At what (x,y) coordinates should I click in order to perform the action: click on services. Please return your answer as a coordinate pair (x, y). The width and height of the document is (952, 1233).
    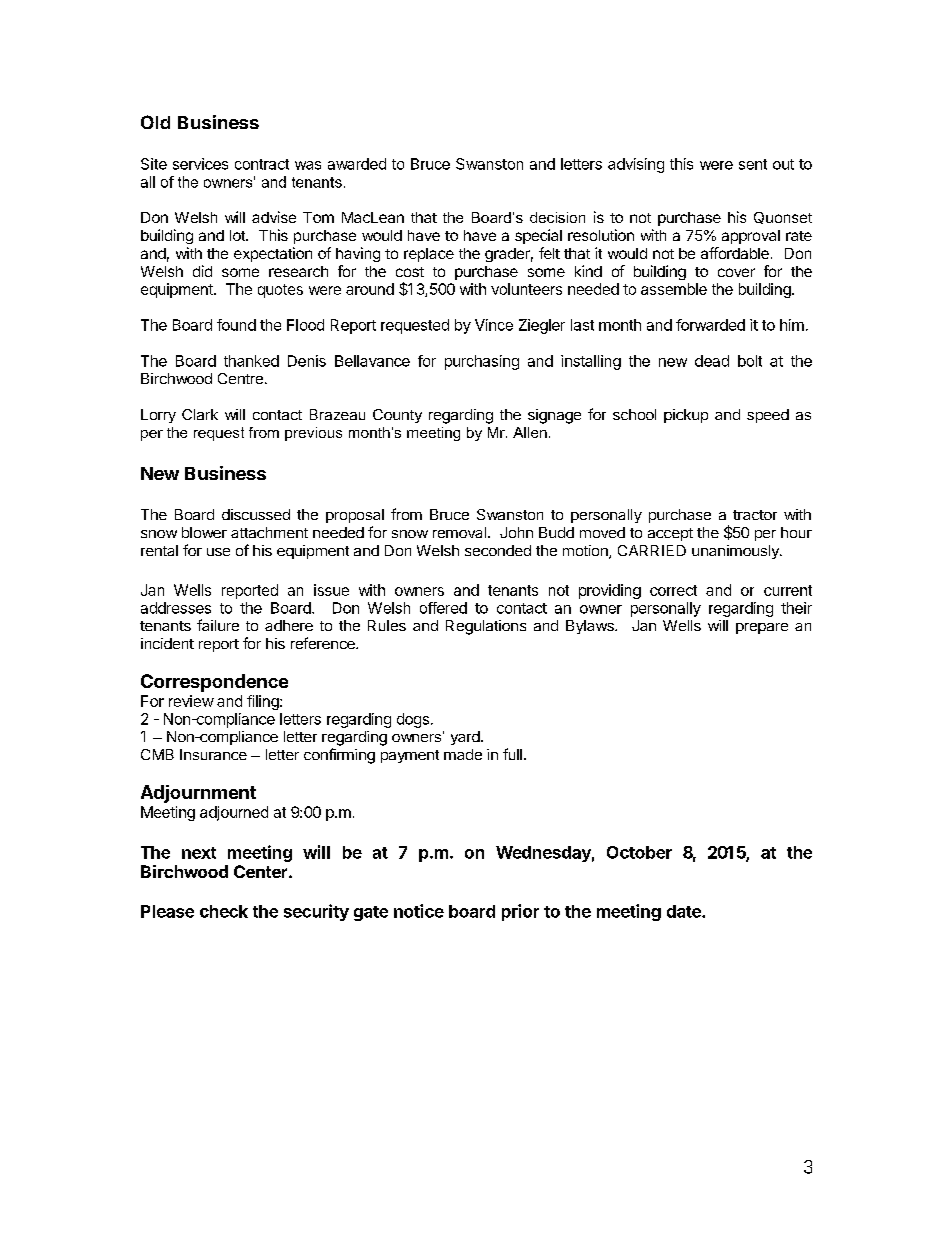
    Looking at the image, I should click on (200, 164).
